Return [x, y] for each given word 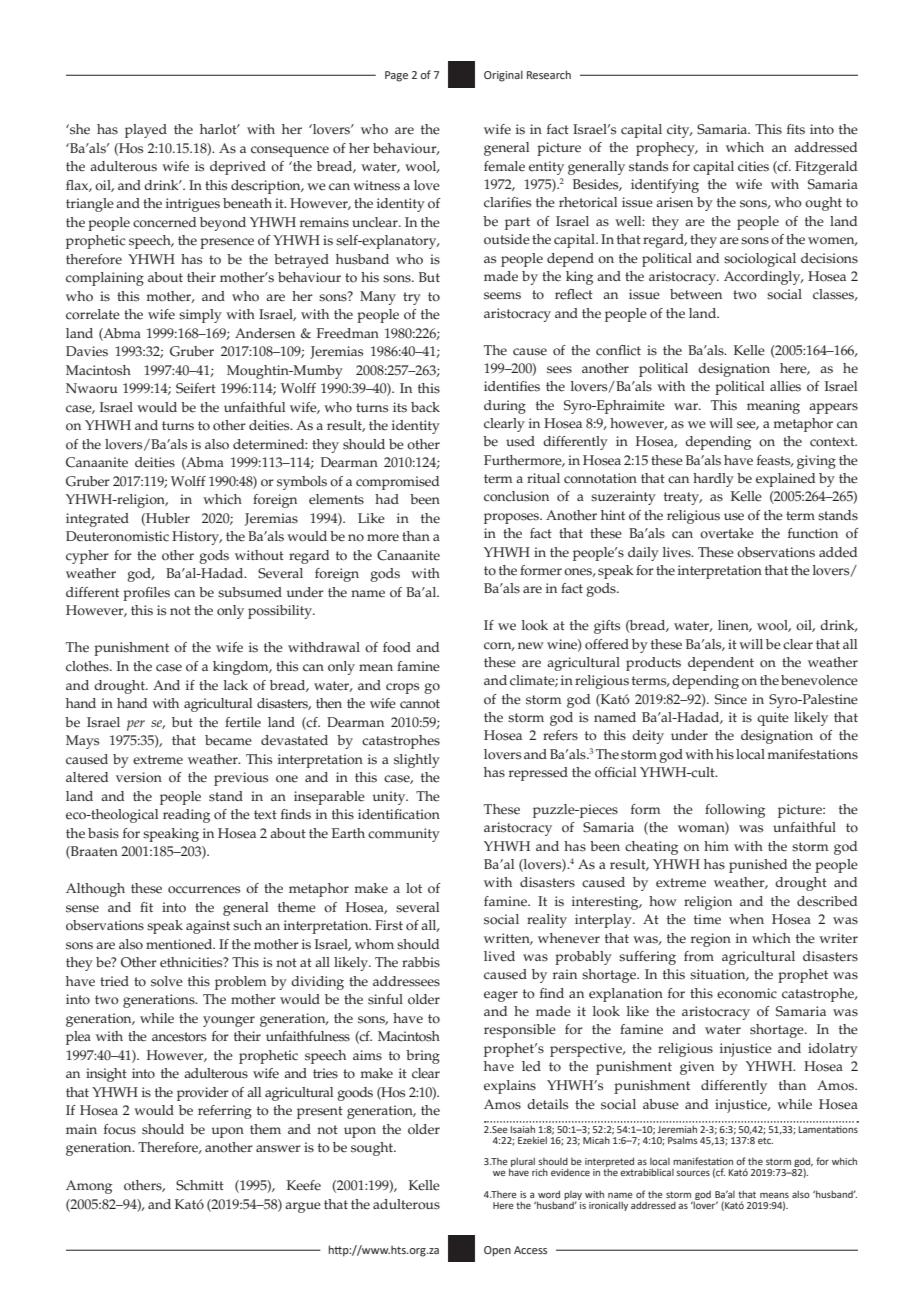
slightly [417, 761]
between [696, 294]
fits [796, 129]
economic [747, 993]
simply [200, 316]
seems [502, 296]
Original [503, 76]
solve [167, 981]
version [139, 777]
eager [501, 996]
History [197, 538]
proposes [513, 518]
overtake [727, 533]
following [735, 811]
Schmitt [200, 1185]
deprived [238, 168]
